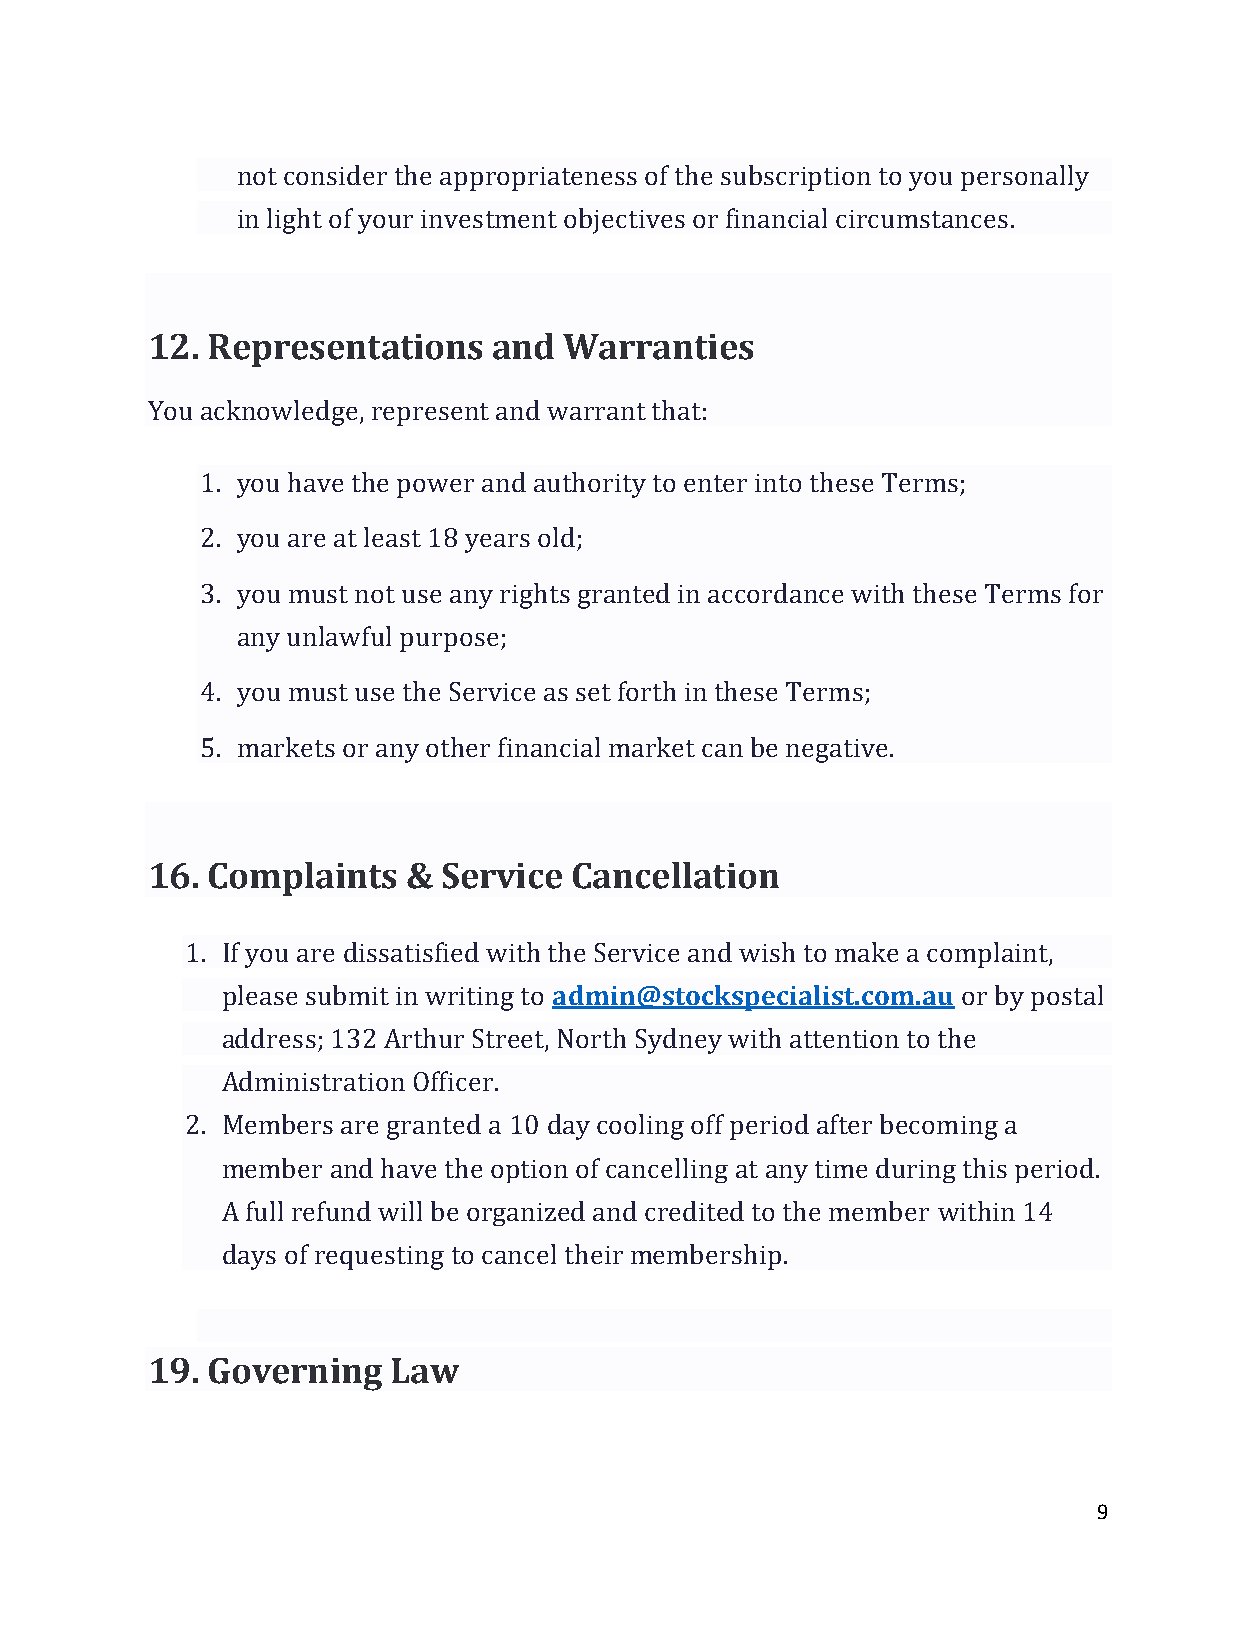 The width and height of the document is (1256, 1626). Describe the element at coordinates (385, 224) in the document. I see `your` at that location.
